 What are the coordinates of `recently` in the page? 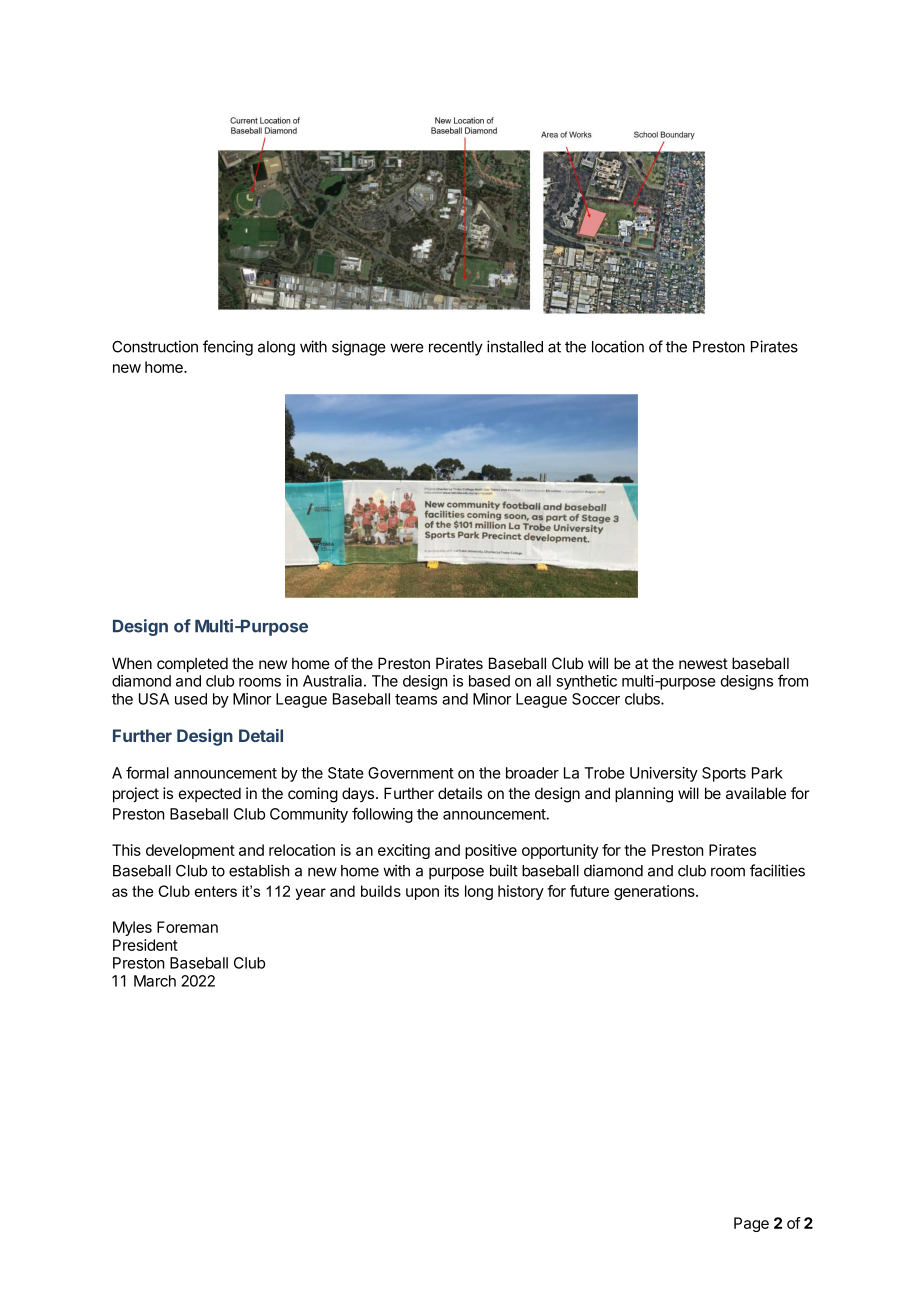 It's located at (456, 348).
